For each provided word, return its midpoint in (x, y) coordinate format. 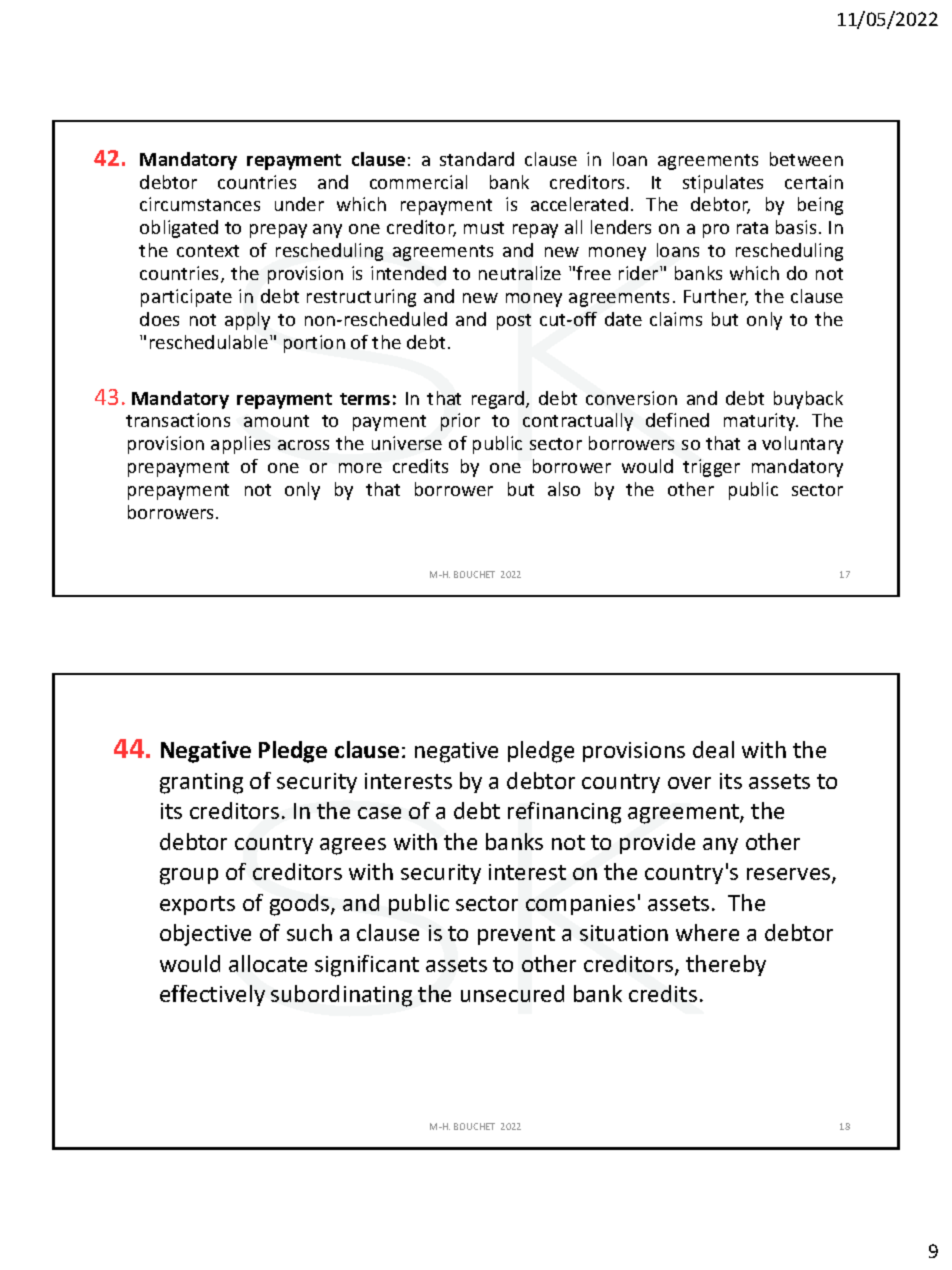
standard (477, 159)
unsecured (512, 993)
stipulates (723, 184)
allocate (268, 963)
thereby (726, 965)
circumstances (200, 204)
